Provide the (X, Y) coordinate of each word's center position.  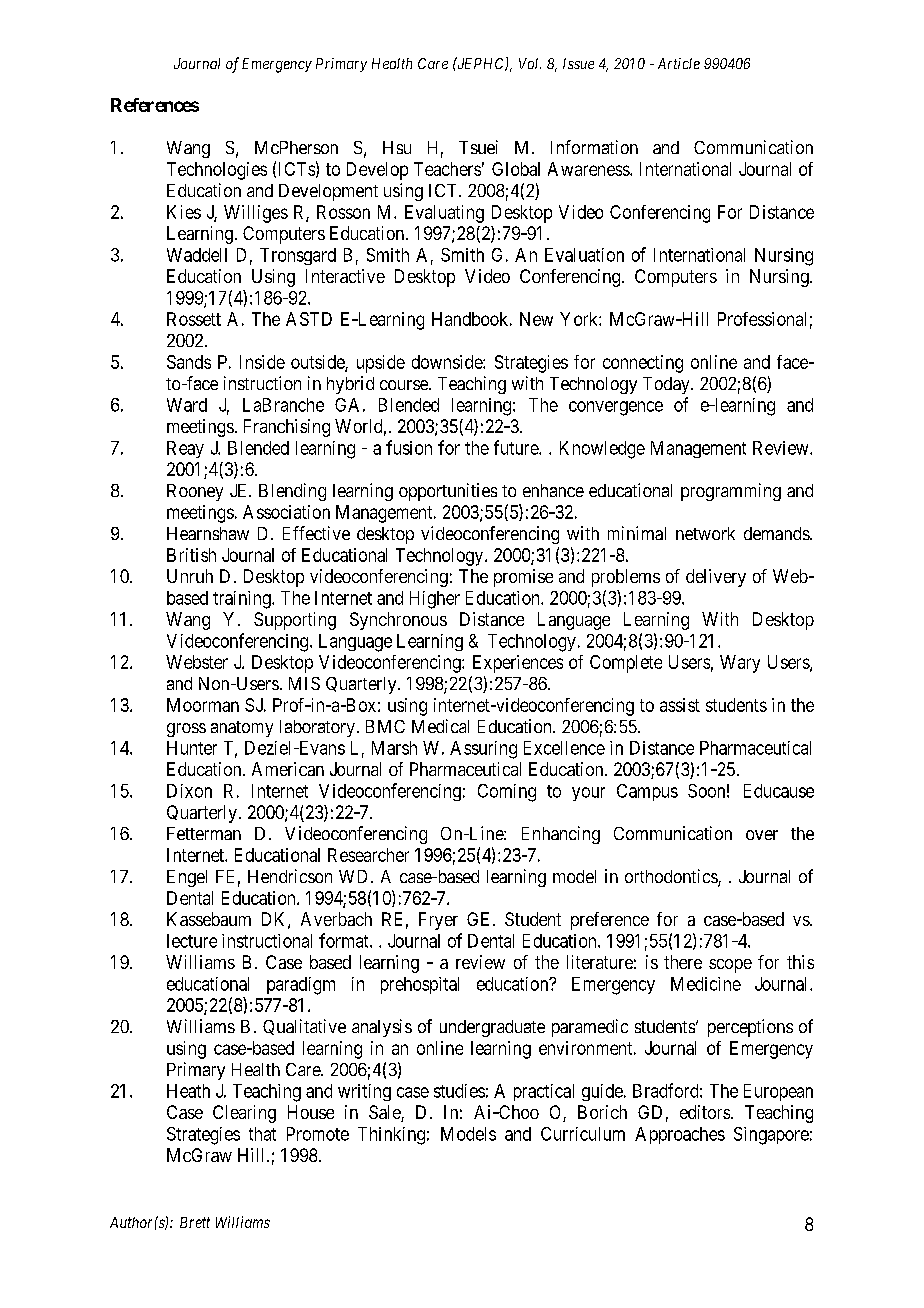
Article (679, 63)
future (517, 447)
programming (731, 492)
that (262, 1134)
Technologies (217, 171)
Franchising (287, 428)
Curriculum (583, 1134)
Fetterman (204, 833)
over (762, 835)
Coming (507, 793)
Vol (530, 63)
